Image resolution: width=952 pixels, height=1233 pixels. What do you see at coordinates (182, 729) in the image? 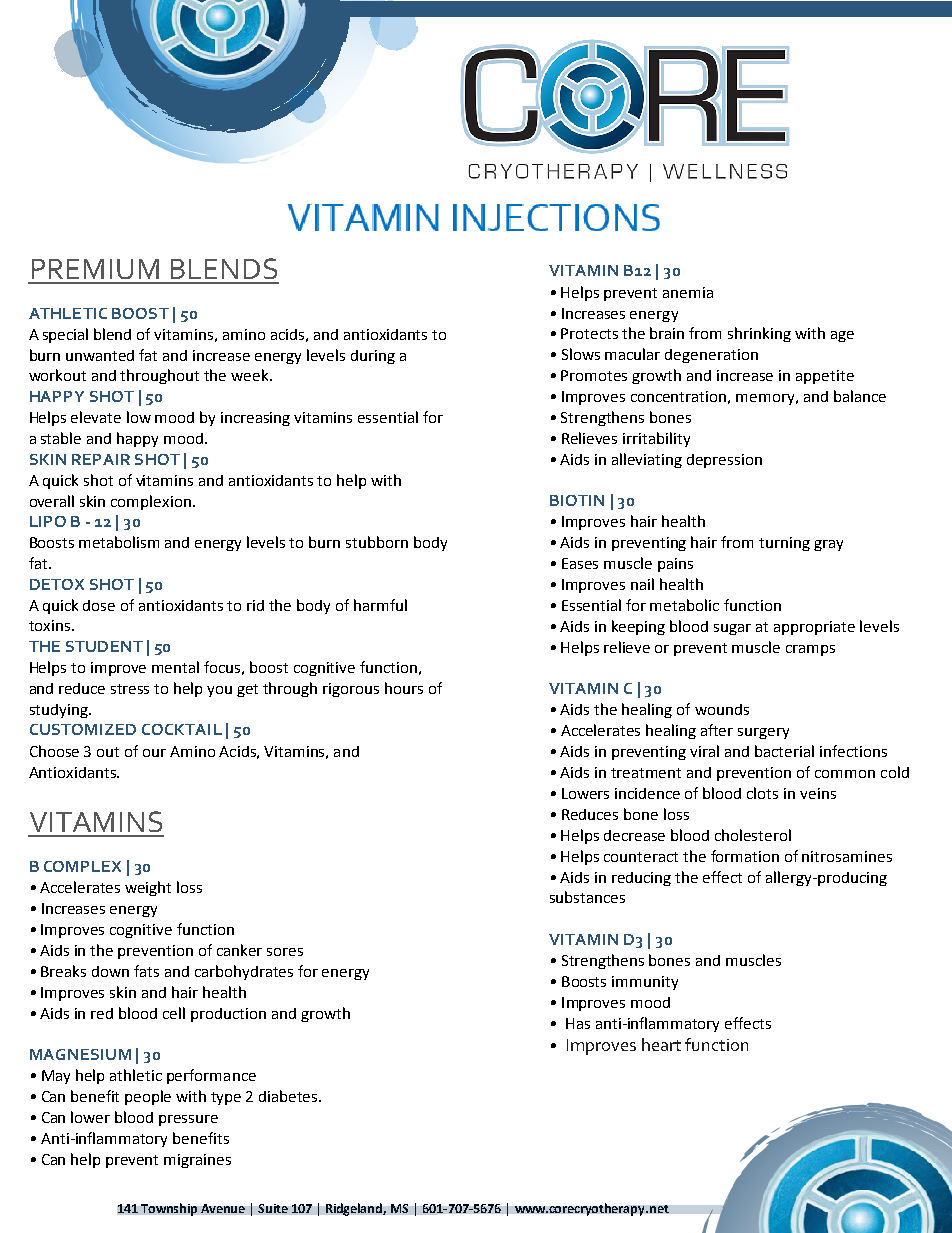
I see `COCKTAIL` at bounding box center [182, 729].
